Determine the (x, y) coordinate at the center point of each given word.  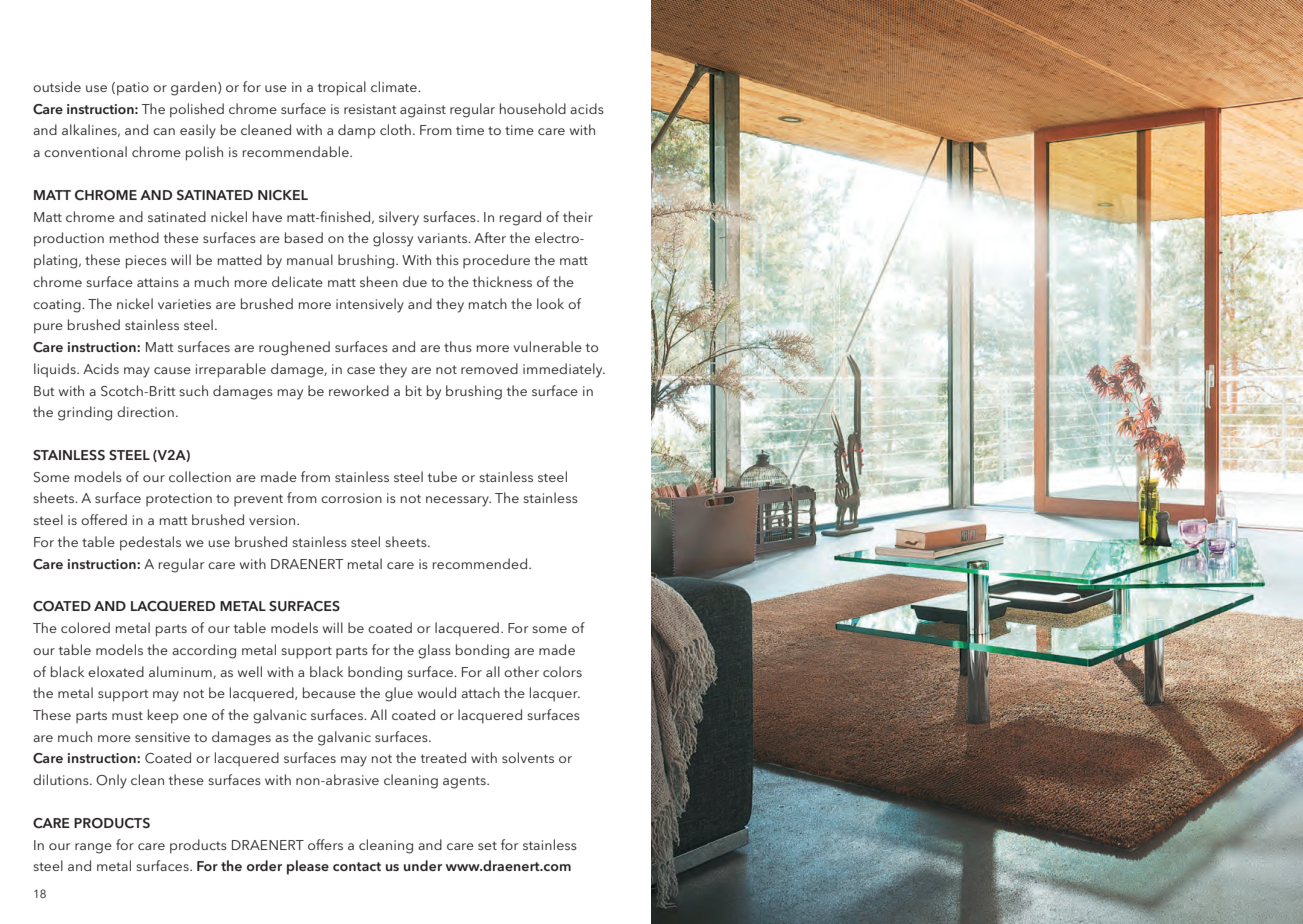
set (487, 845)
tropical (342, 88)
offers (325, 844)
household (533, 108)
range (93, 848)
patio (133, 89)
